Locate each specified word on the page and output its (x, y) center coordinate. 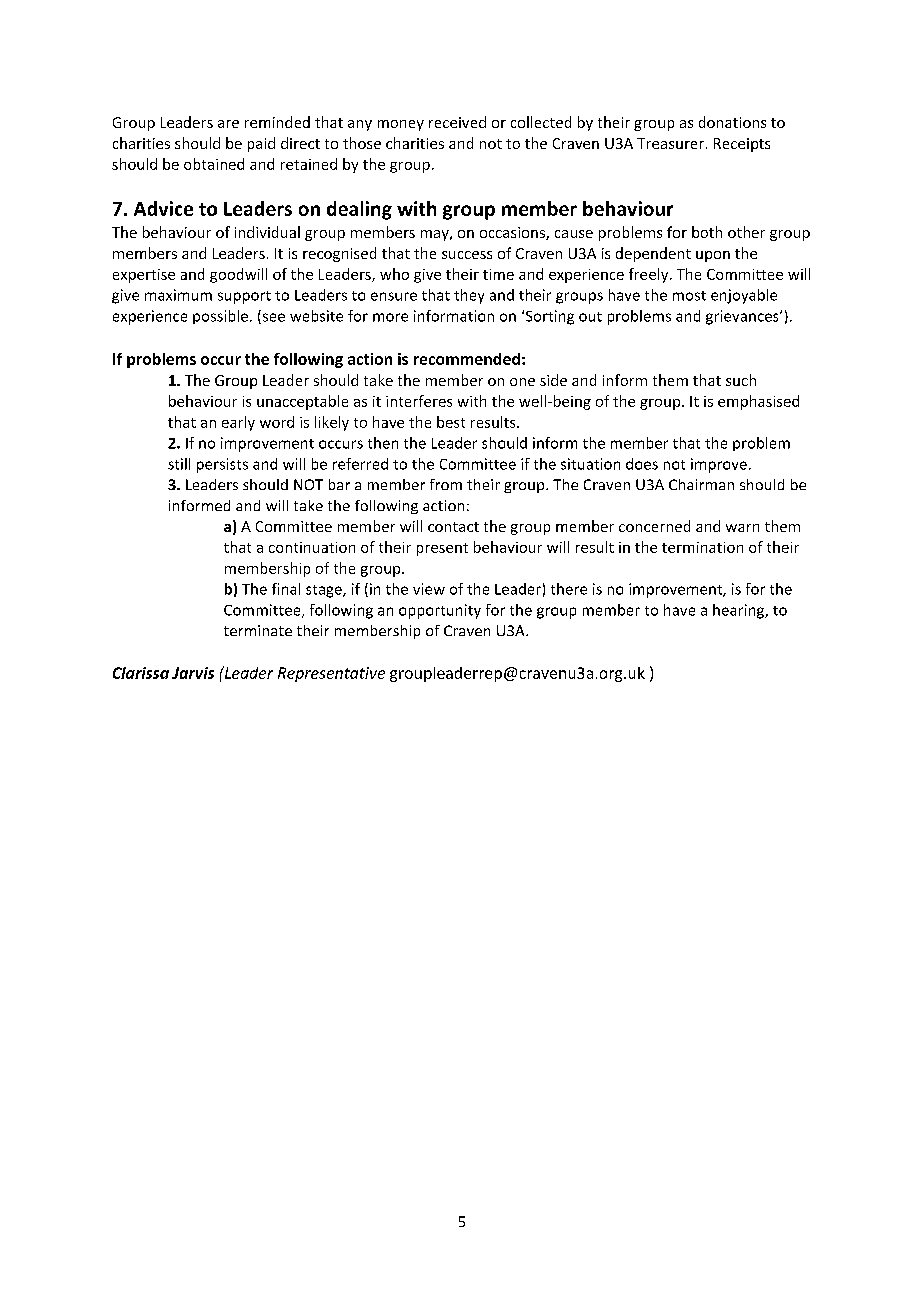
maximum (178, 295)
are (228, 124)
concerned (654, 526)
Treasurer (670, 143)
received (457, 122)
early (238, 423)
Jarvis (193, 673)
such (741, 380)
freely (650, 275)
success (467, 255)
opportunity (440, 611)
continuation (312, 547)
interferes (419, 401)
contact (453, 527)
